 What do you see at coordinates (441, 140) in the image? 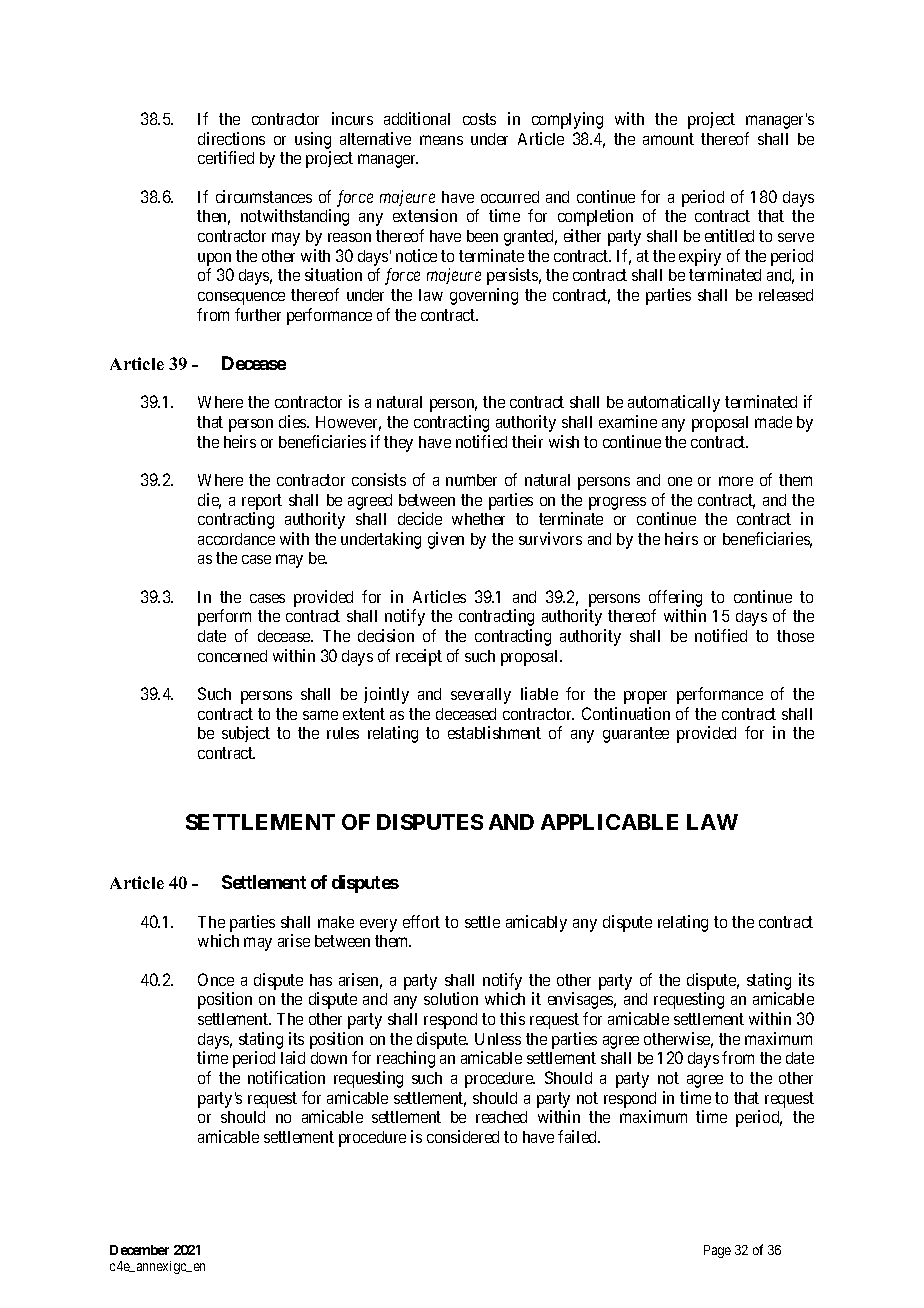
I see `means` at bounding box center [441, 140].
